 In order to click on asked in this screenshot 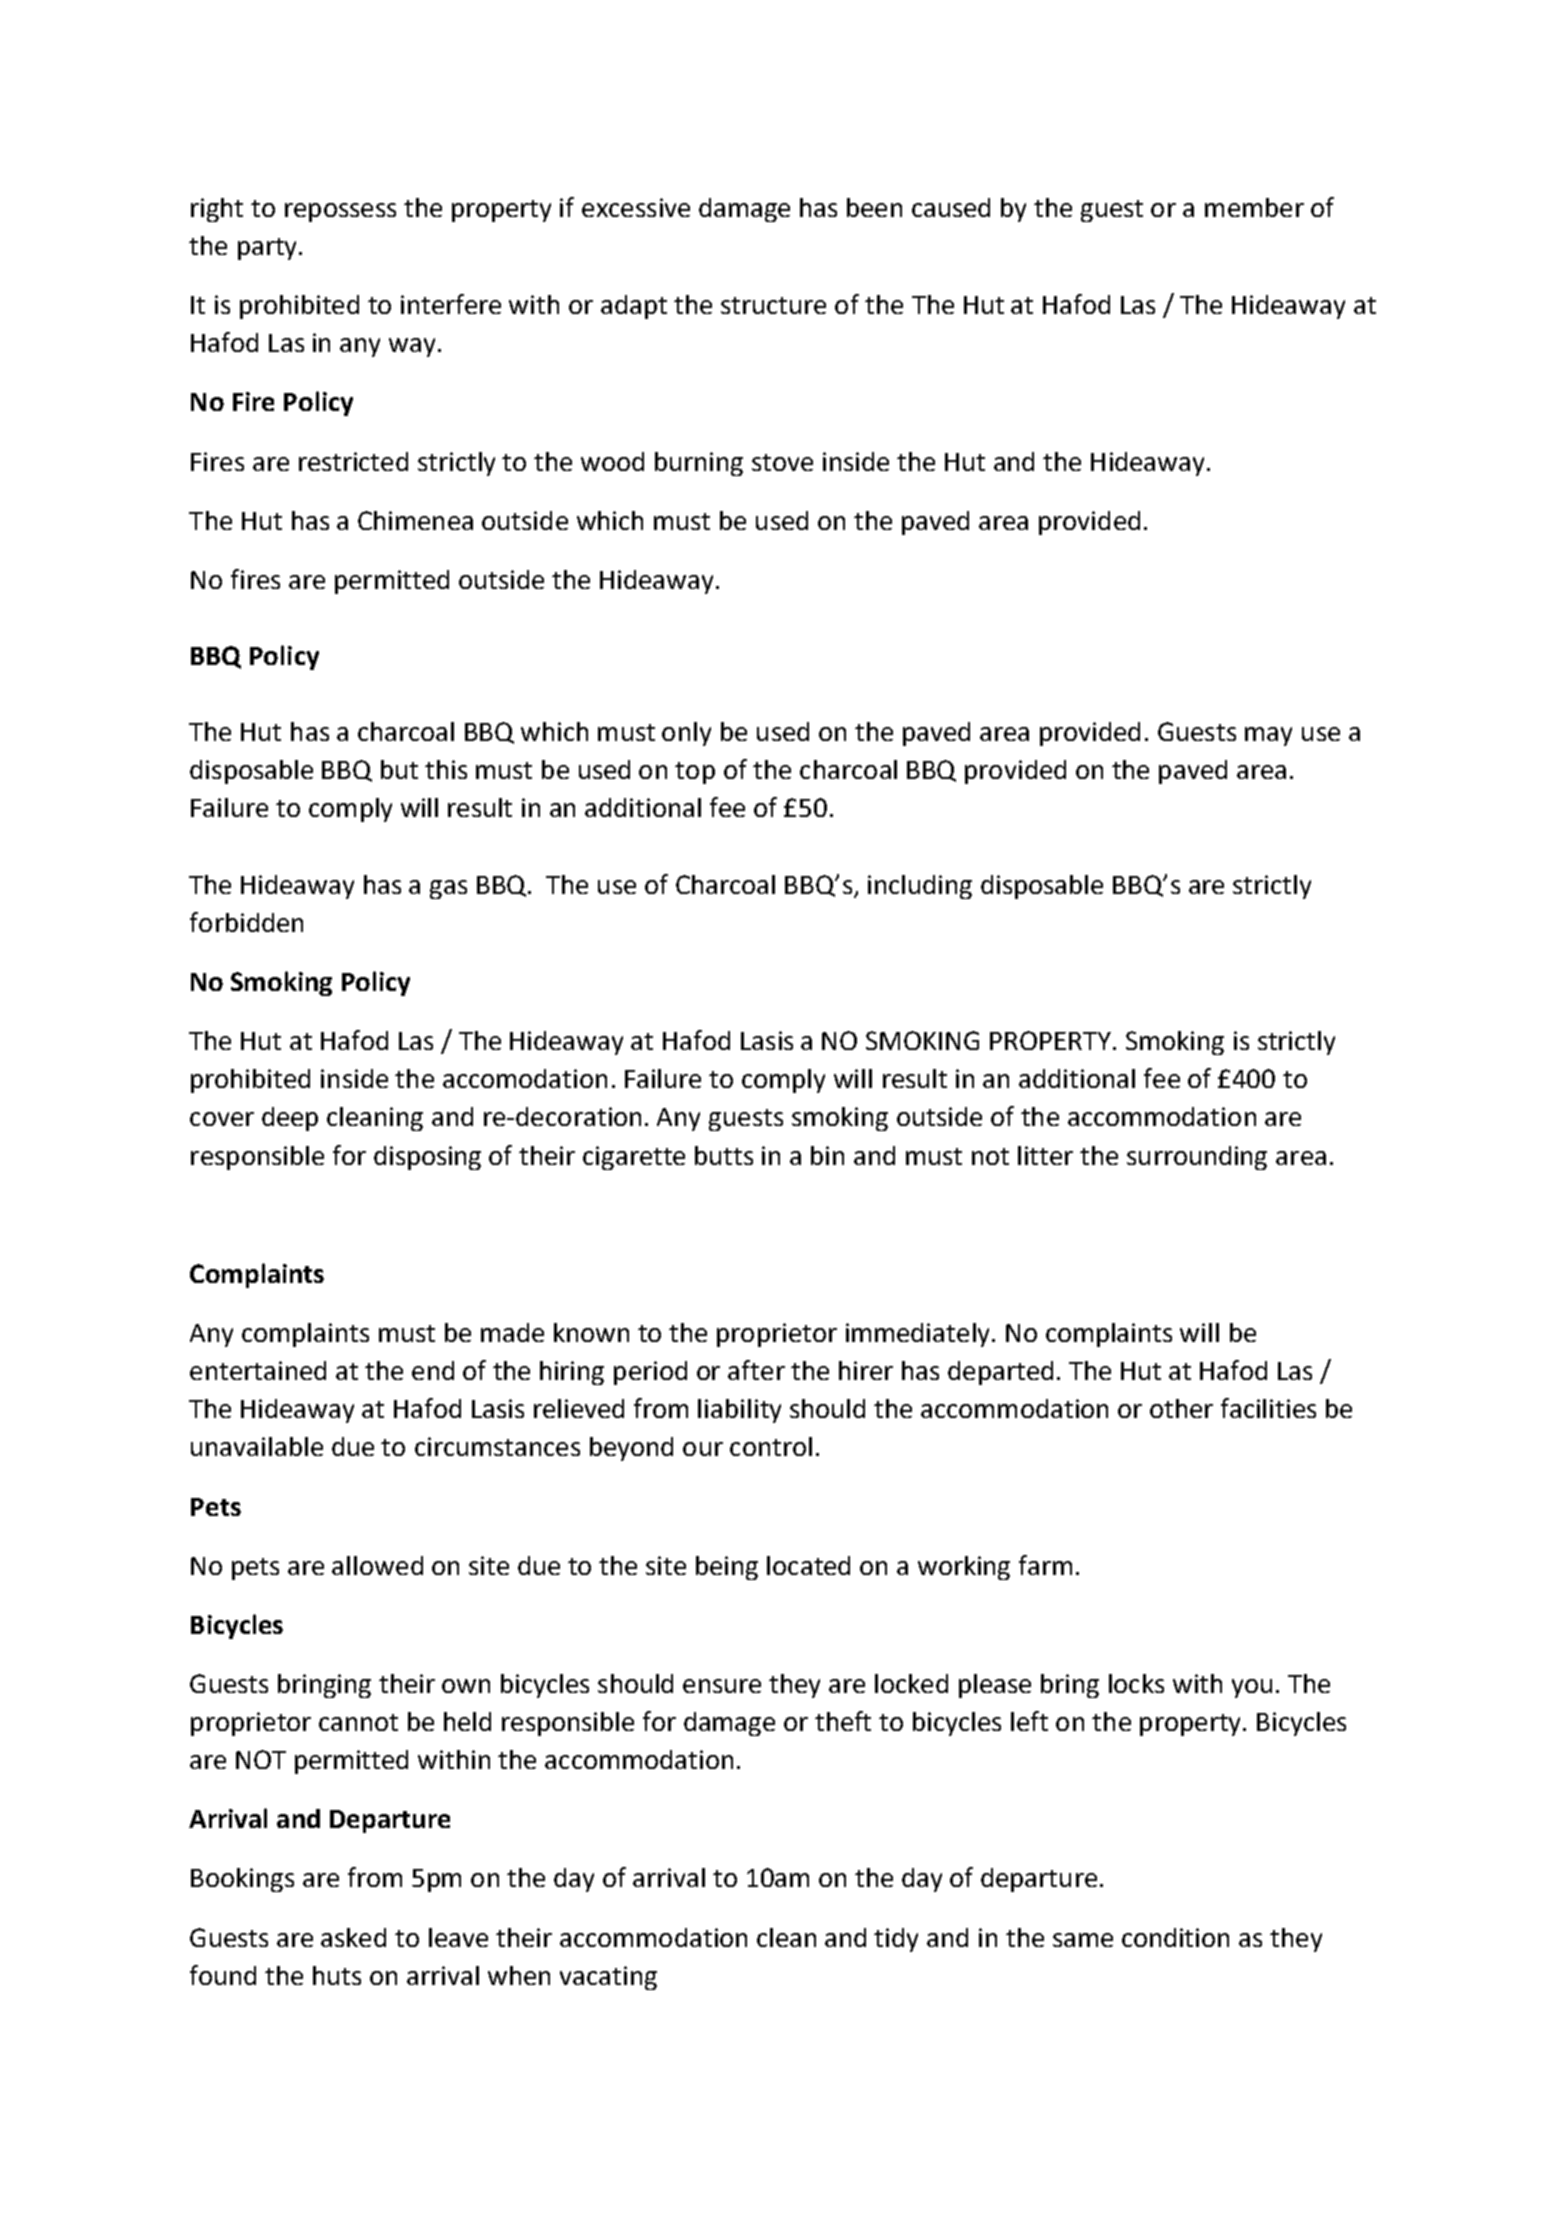, I will do `click(353, 1937)`.
